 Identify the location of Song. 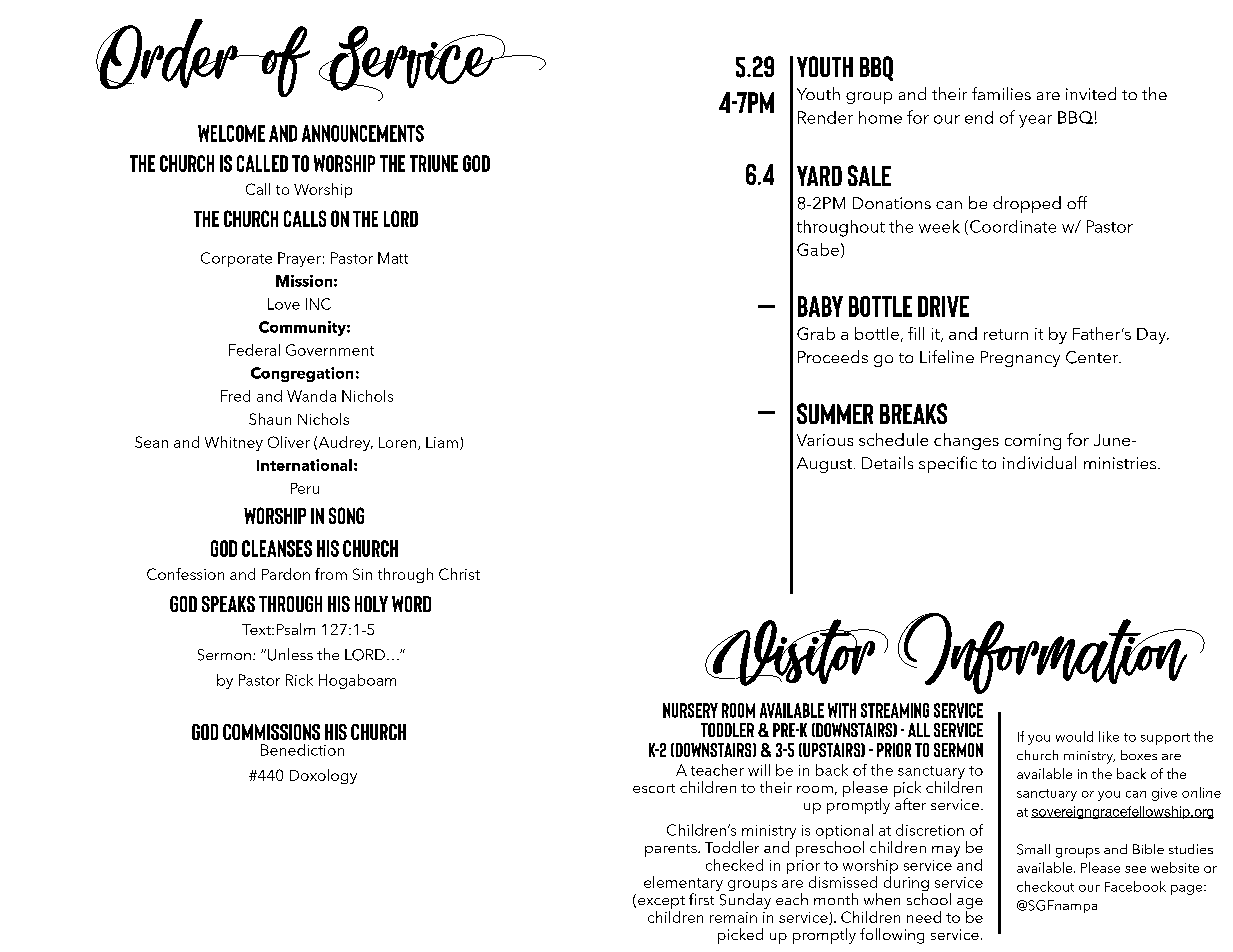
(346, 515).
